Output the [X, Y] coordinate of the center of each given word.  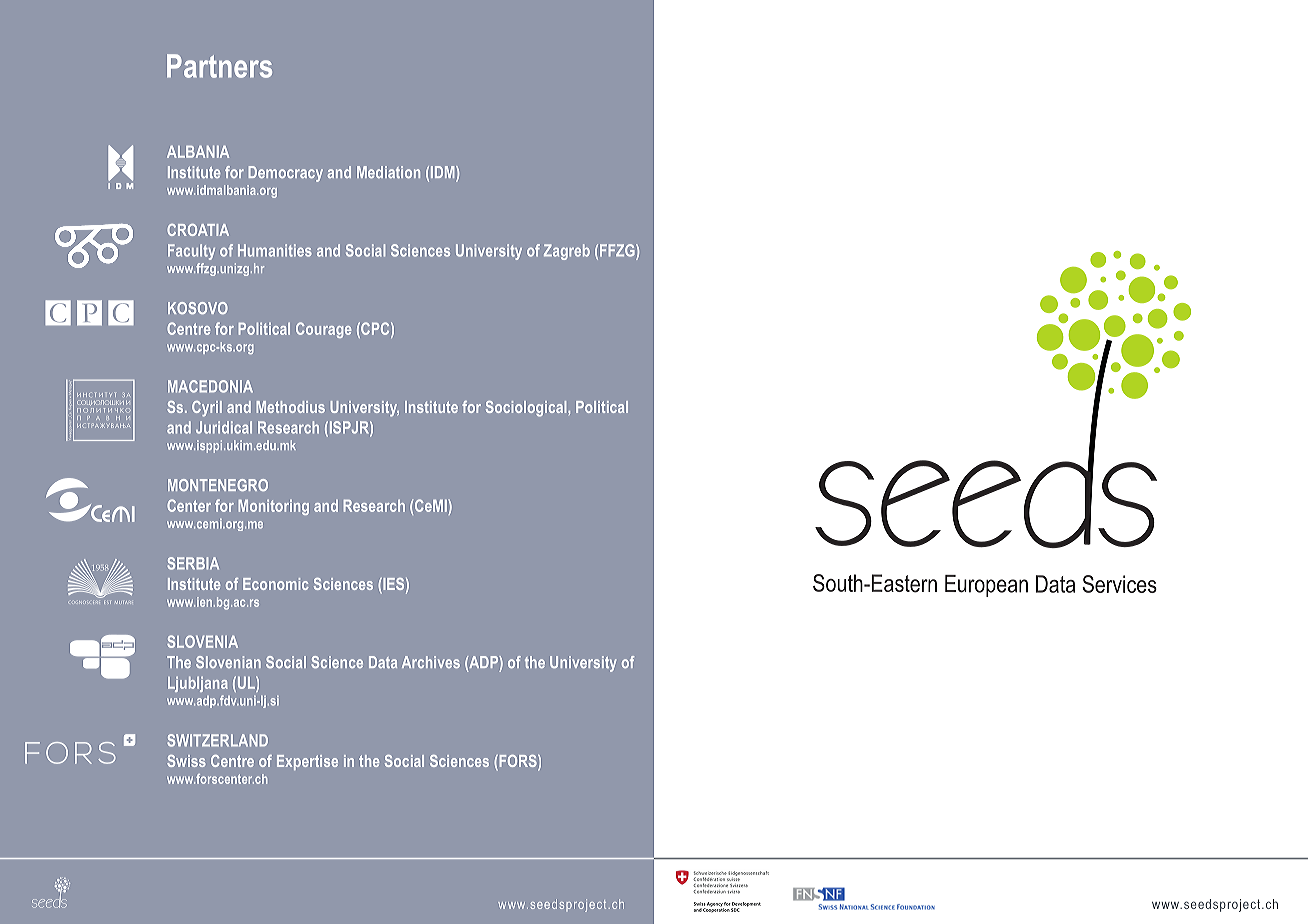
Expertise [307, 762]
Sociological [527, 409]
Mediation [388, 172]
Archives [431, 662]
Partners [219, 66]
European [986, 586]
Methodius [290, 407]
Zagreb [567, 252]
